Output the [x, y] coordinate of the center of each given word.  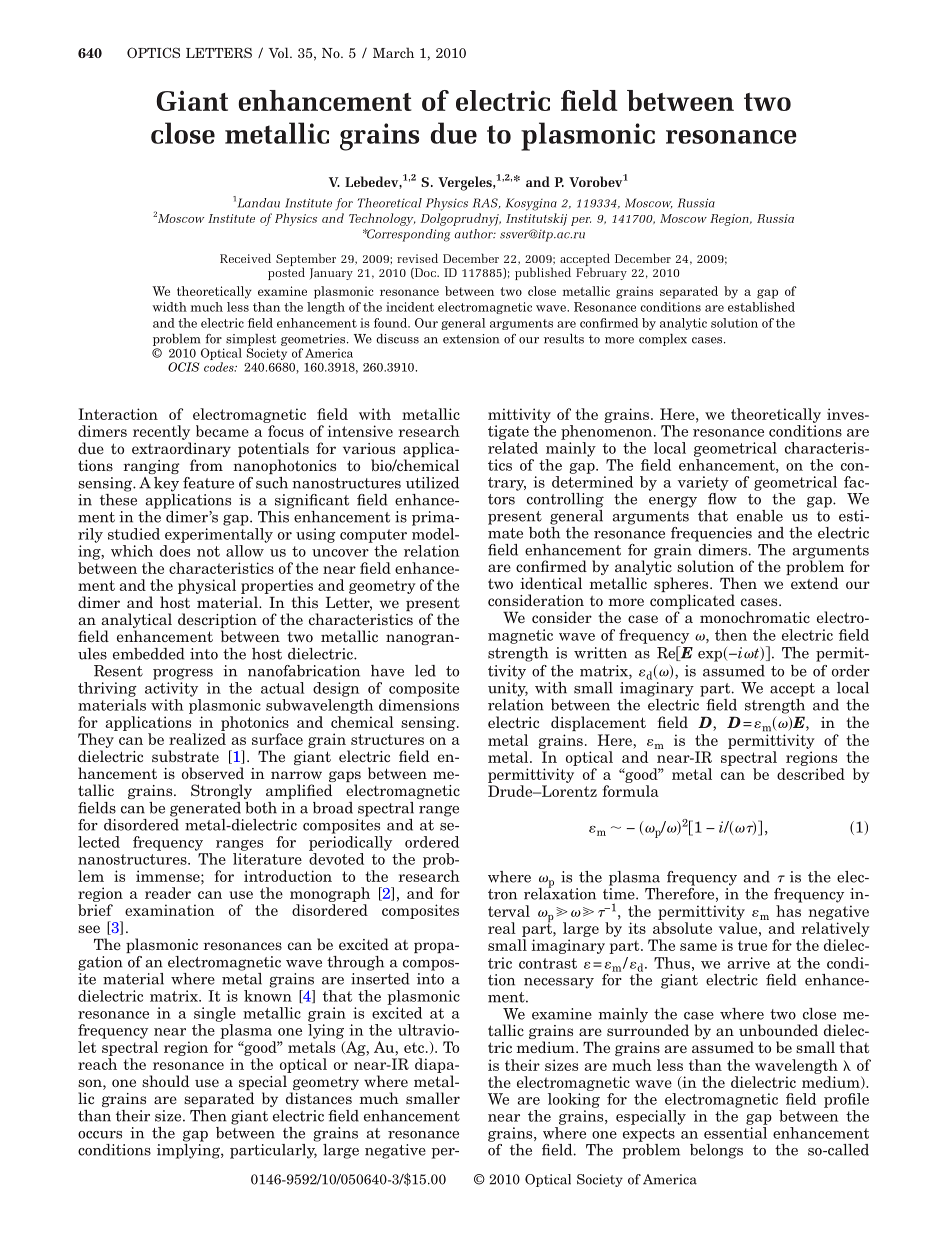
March [393, 52]
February [601, 272]
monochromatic [755, 617]
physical [207, 586]
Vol [280, 52]
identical [551, 583]
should [165, 1081]
